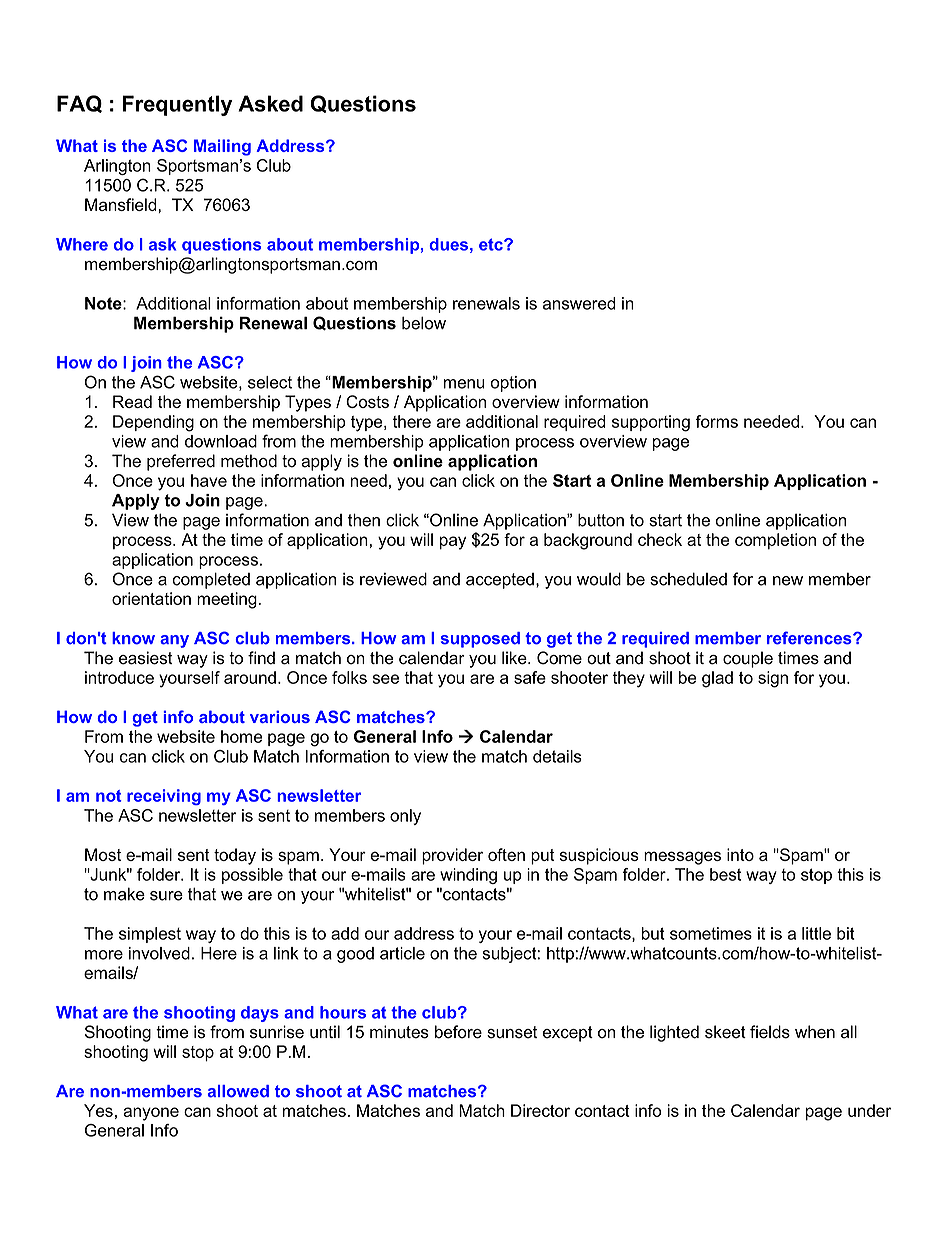 Image resolution: width=952 pixels, height=1233 pixels. What do you see at coordinates (464, 384) in the screenshot?
I see `menu` at bounding box center [464, 384].
